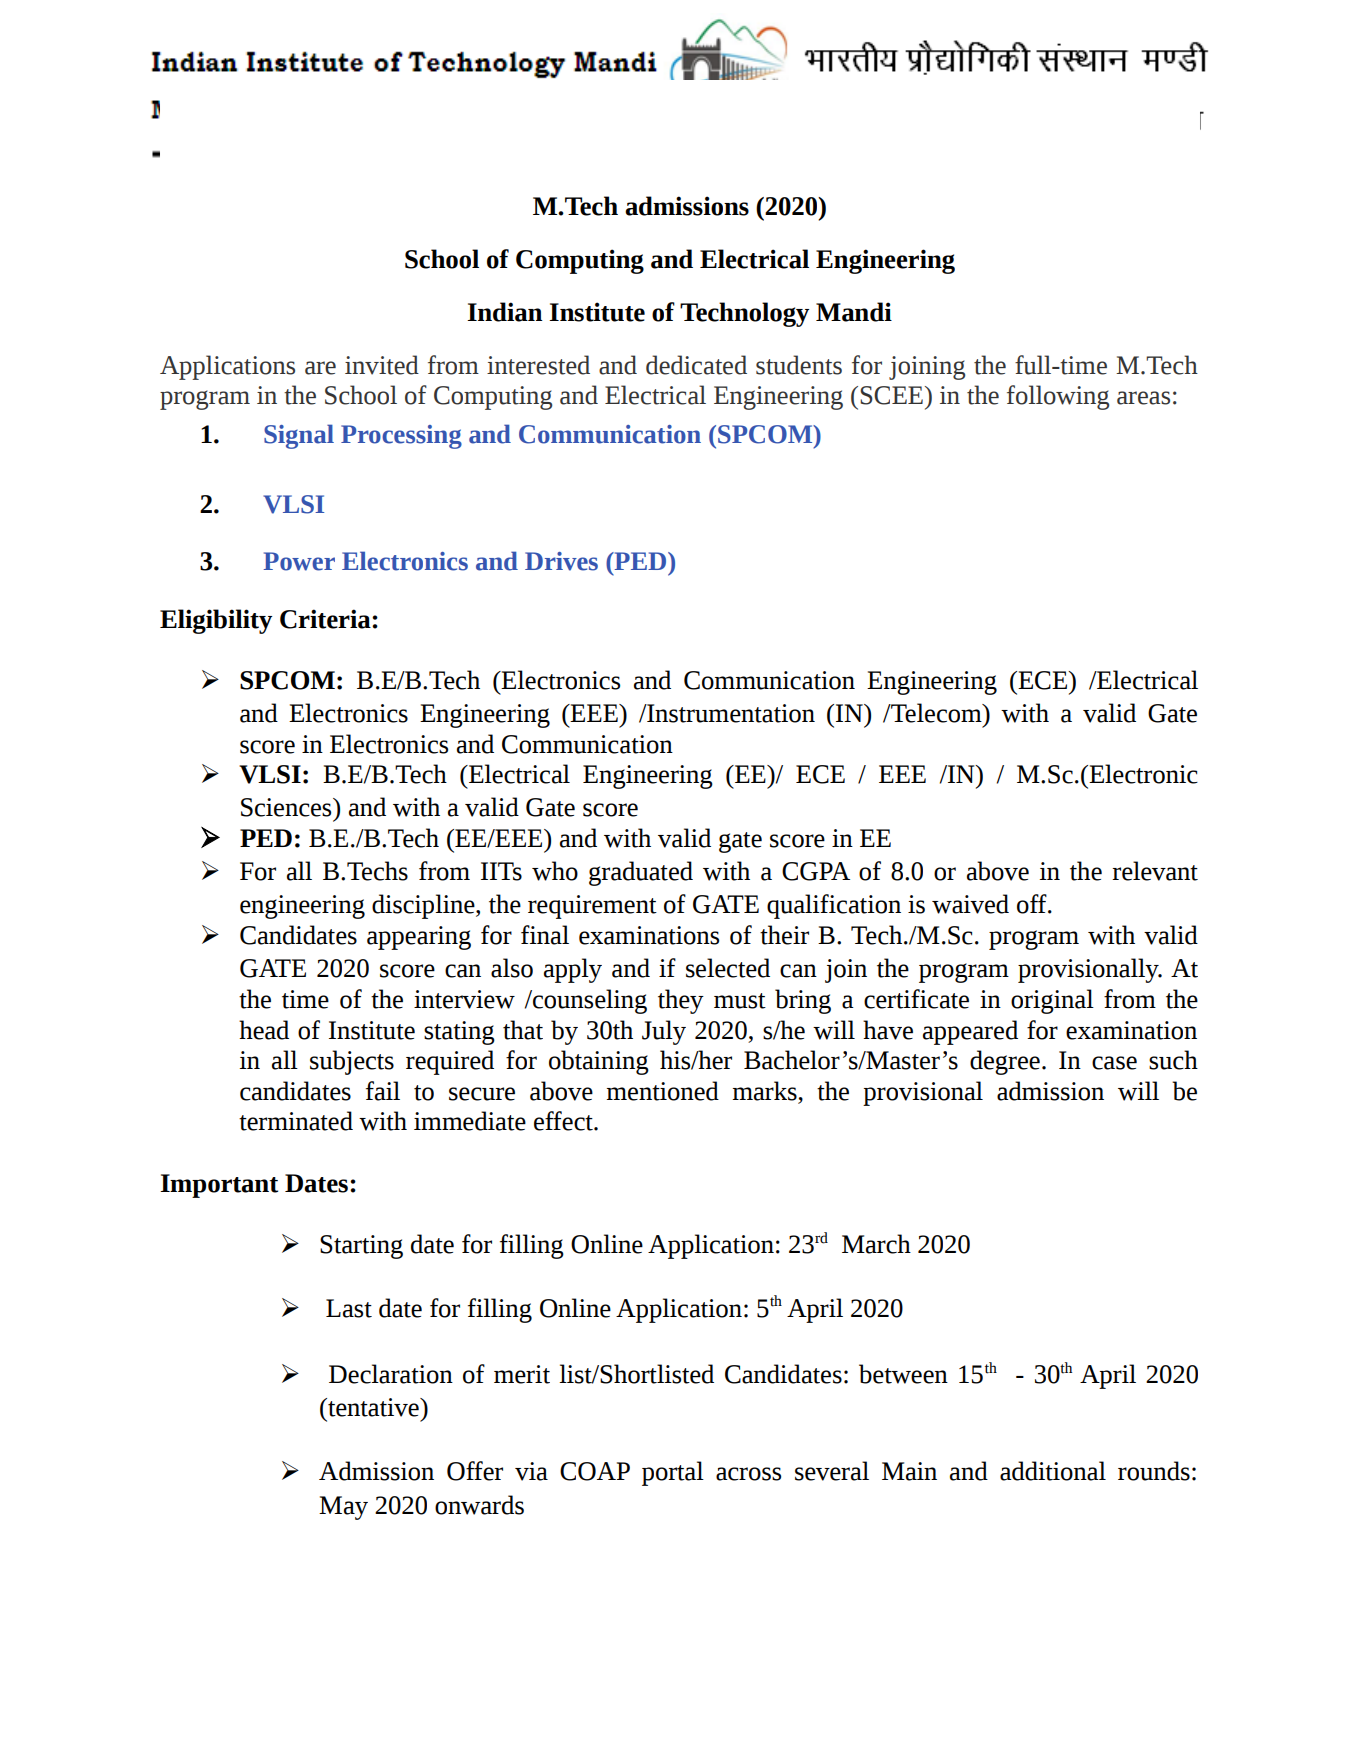 Image resolution: width=1359 pixels, height=1758 pixels. I want to click on invited, so click(382, 365).
